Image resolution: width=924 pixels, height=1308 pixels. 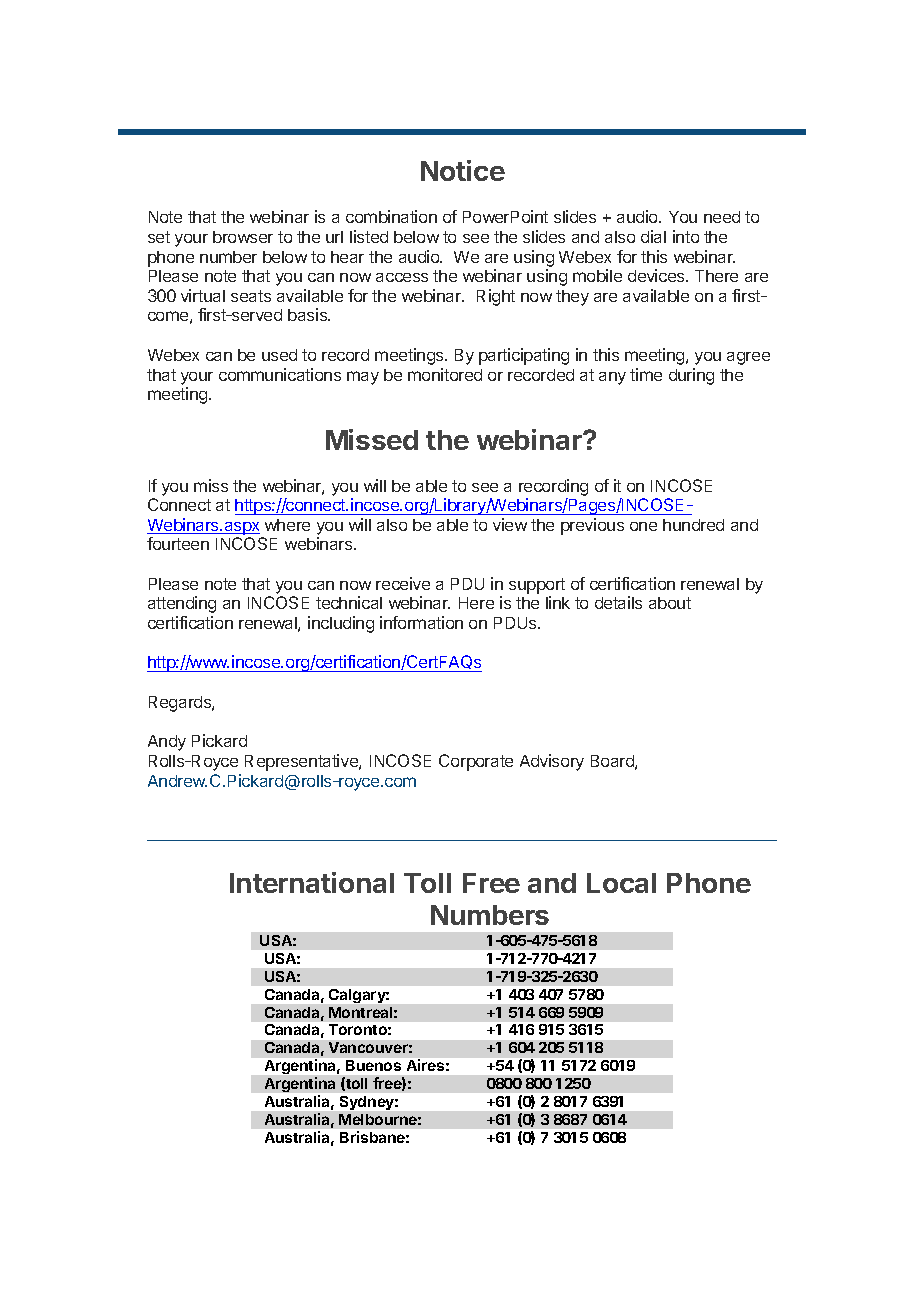 I want to click on Corporate, so click(x=476, y=762).
